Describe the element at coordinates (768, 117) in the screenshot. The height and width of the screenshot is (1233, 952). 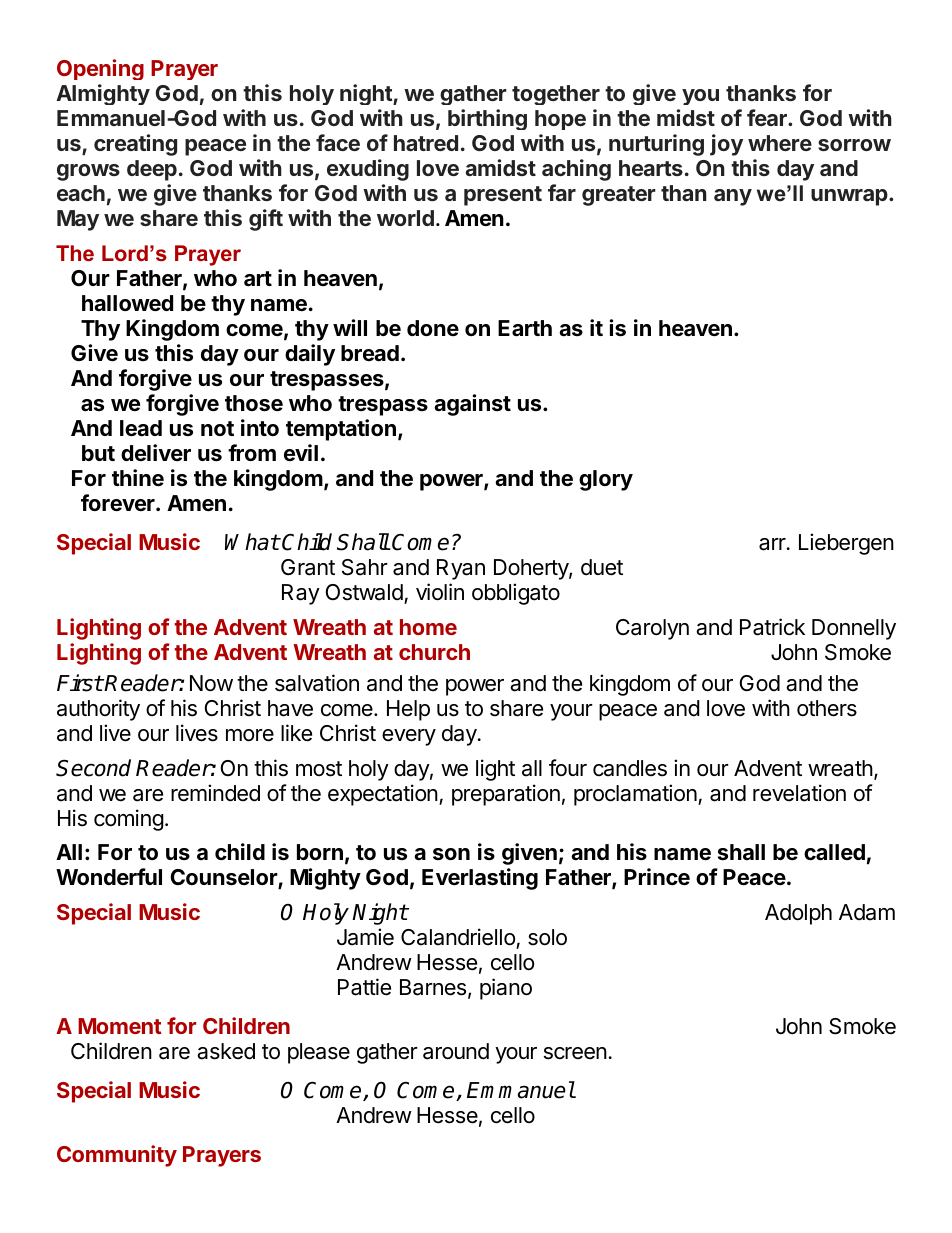
I see `fear` at that location.
